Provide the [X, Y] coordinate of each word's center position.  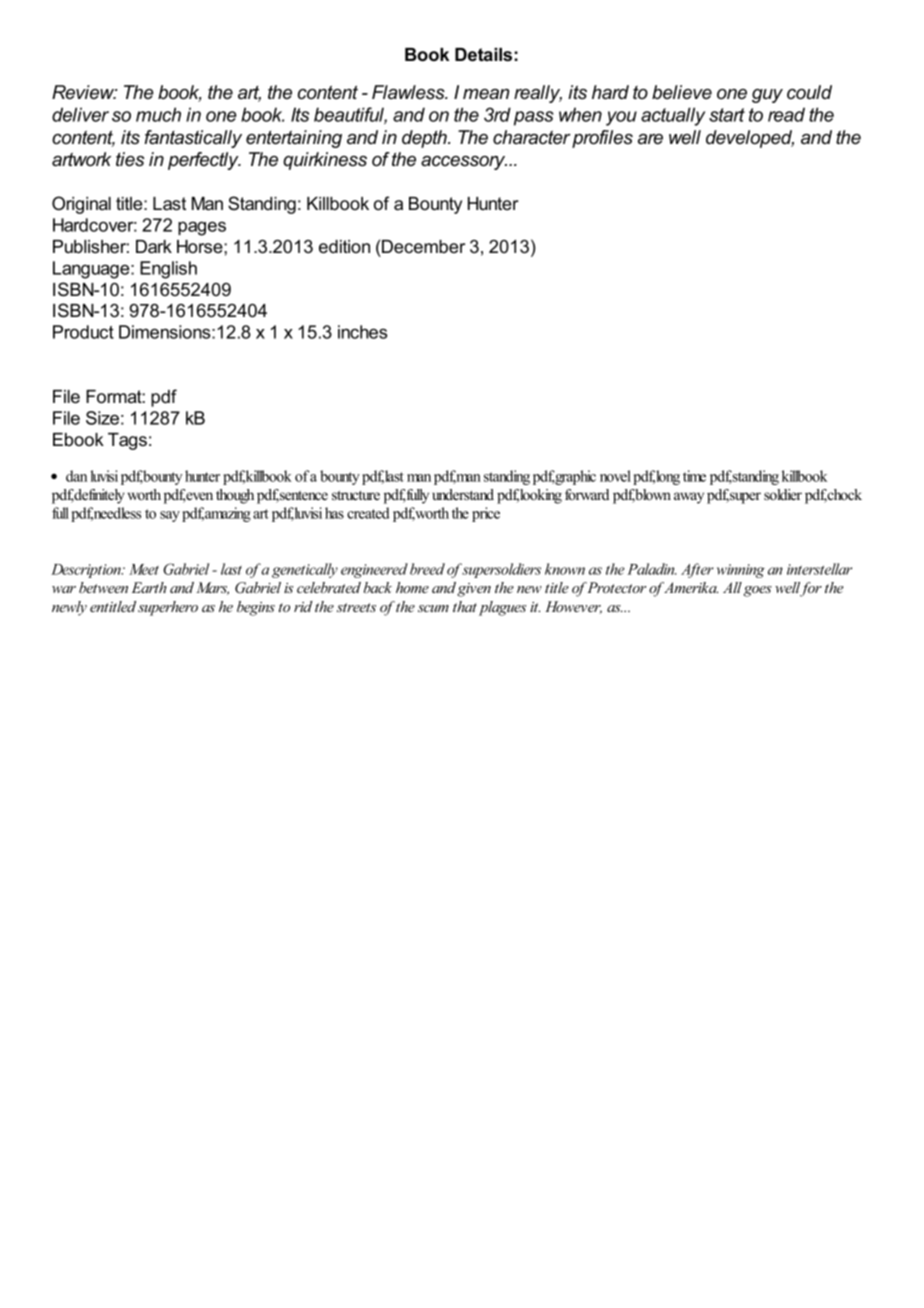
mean [486, 94]
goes [757, 591]
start [727, 115]
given [474, 590]
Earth [149, 587]
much [158, 114]
